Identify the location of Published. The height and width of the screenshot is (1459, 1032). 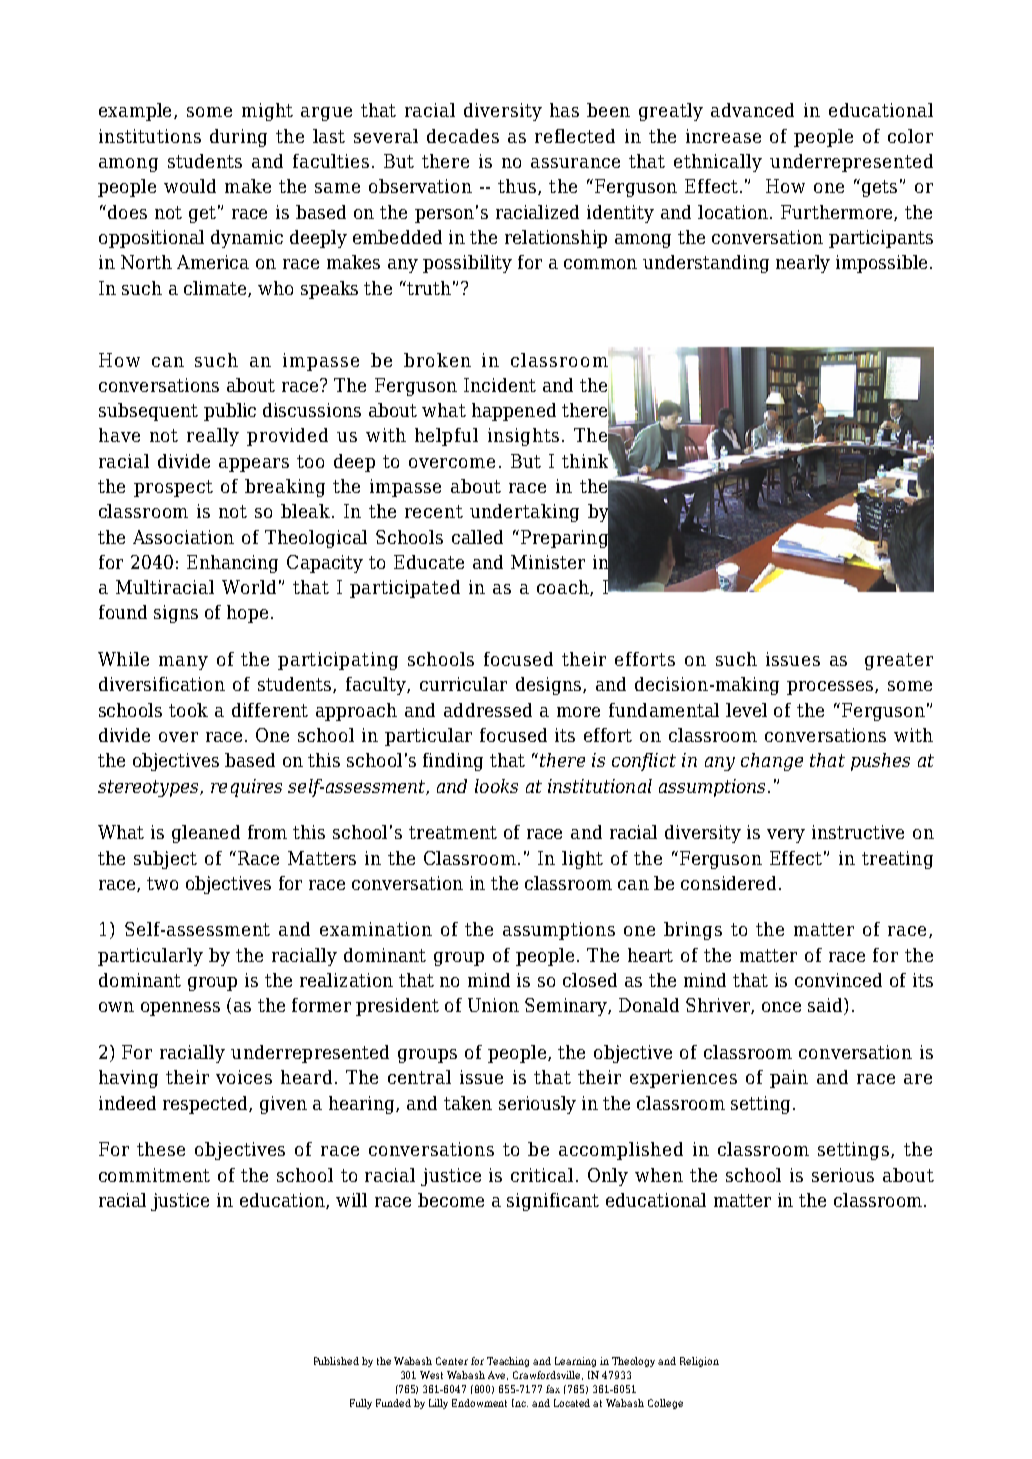
(336, 1361).
